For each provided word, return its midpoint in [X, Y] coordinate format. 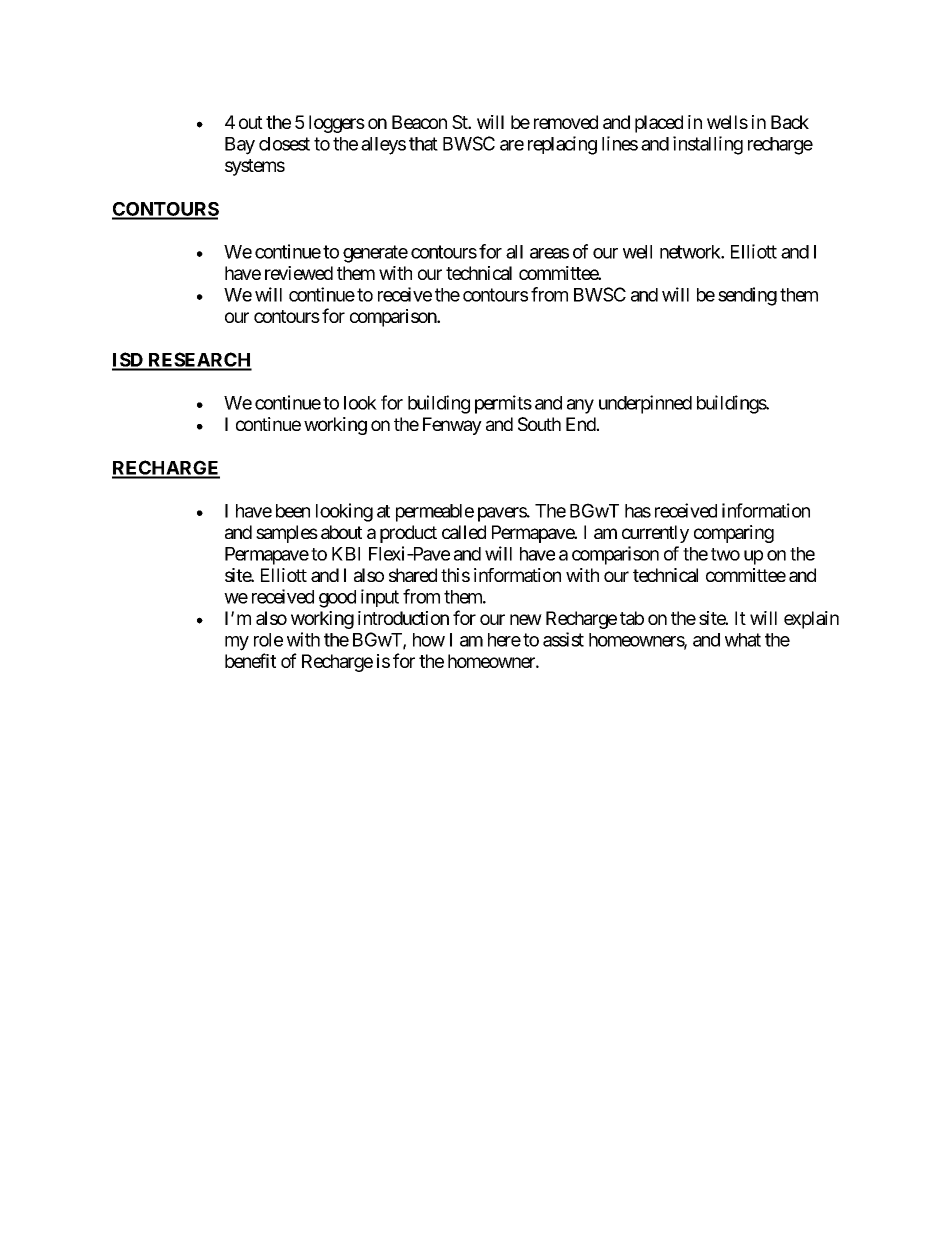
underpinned [645, 404]
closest [284, 144]
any [580, 406]
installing [708, 145]
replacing [562, 145]
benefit [250, 660]
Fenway [452, 426]
